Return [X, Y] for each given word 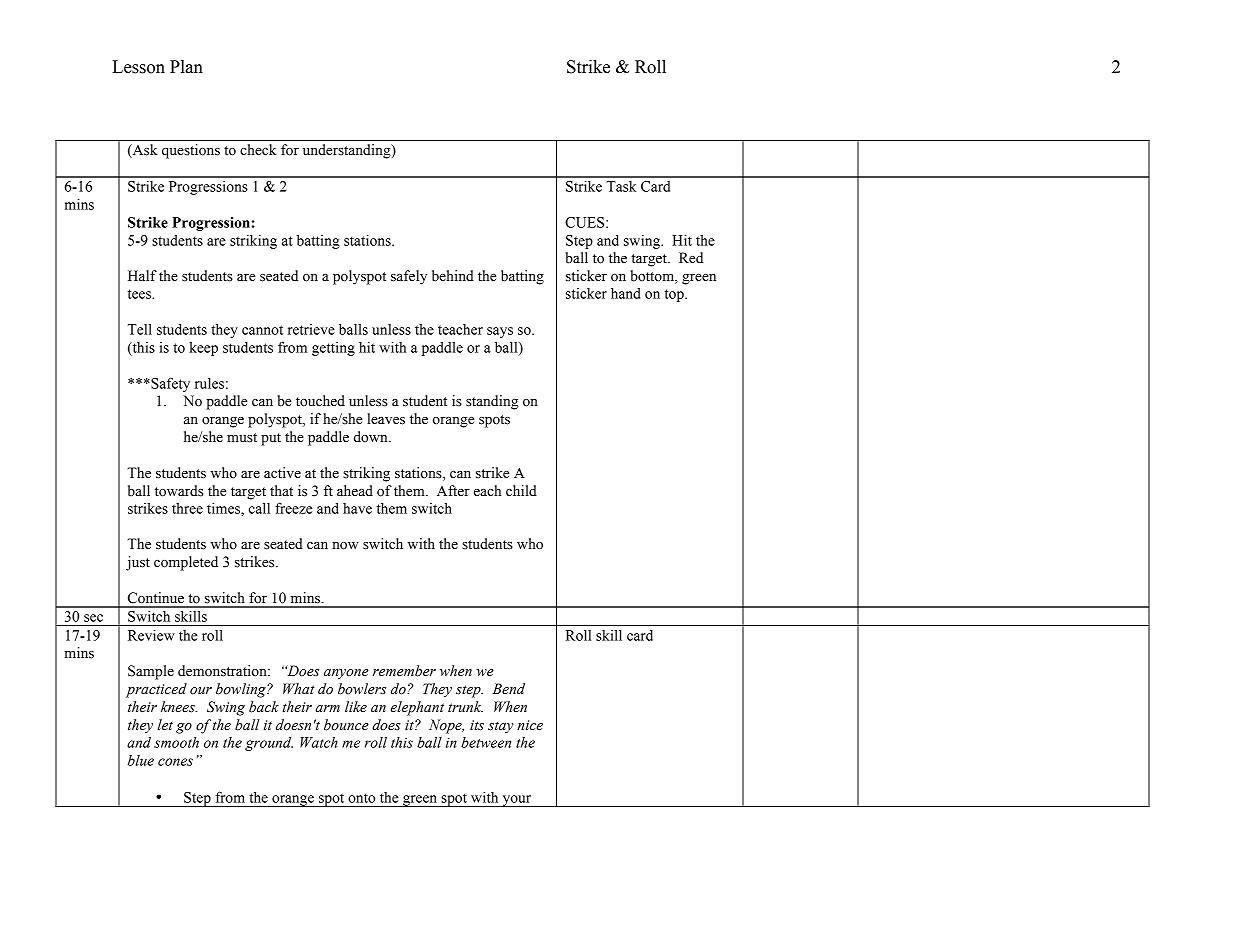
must [242, 438]
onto [361, 798]
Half [142, 276]
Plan [186, 67]
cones [175, 762]
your [517, 801]
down [372, 437]
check [258, 150]
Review [151, 635]
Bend [509, 689]
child [521, 491]
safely [409, 277]
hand [625, 293]
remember [404, 671]
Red [691, 258]
